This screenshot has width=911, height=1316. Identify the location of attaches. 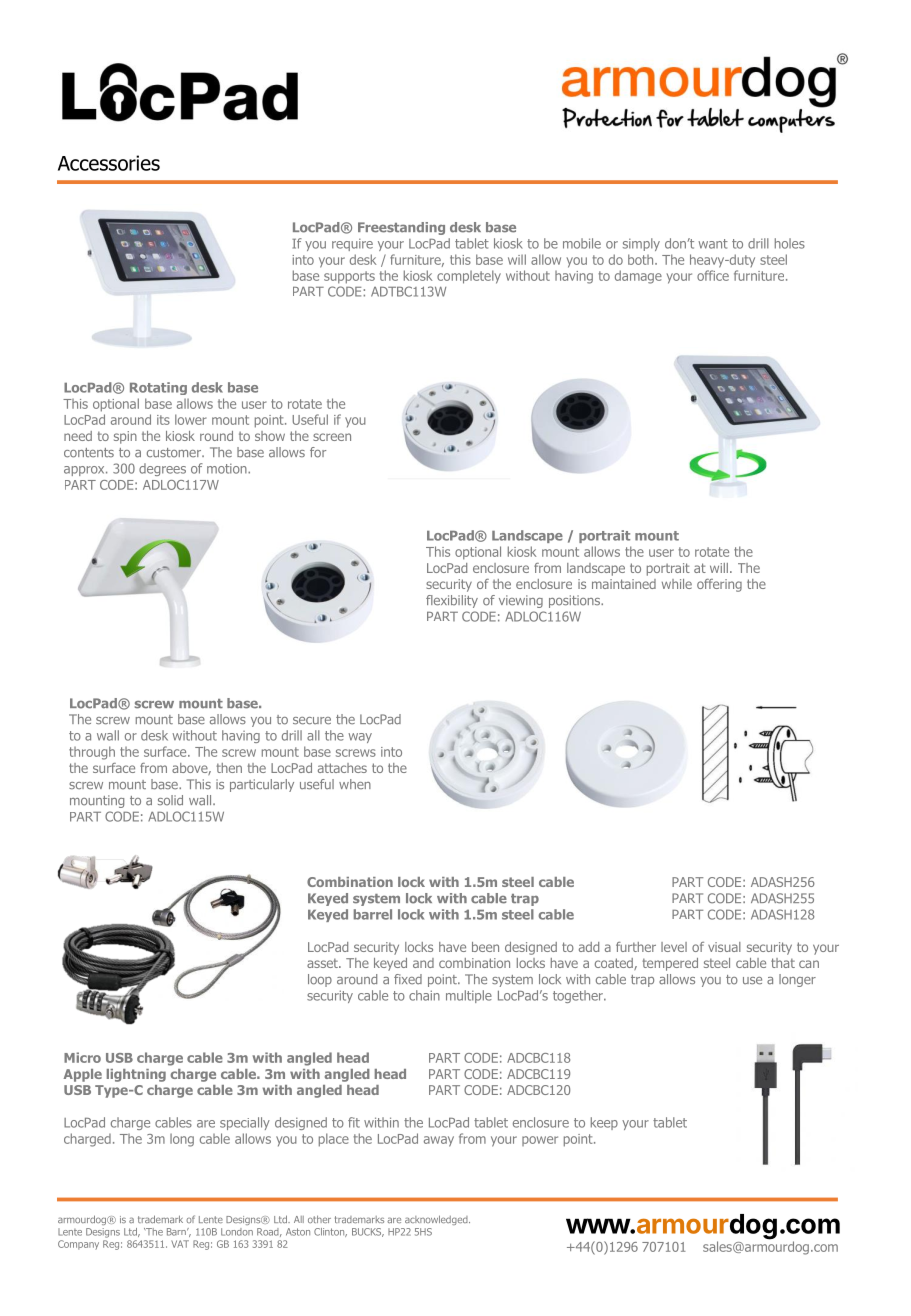
(342, 768).
